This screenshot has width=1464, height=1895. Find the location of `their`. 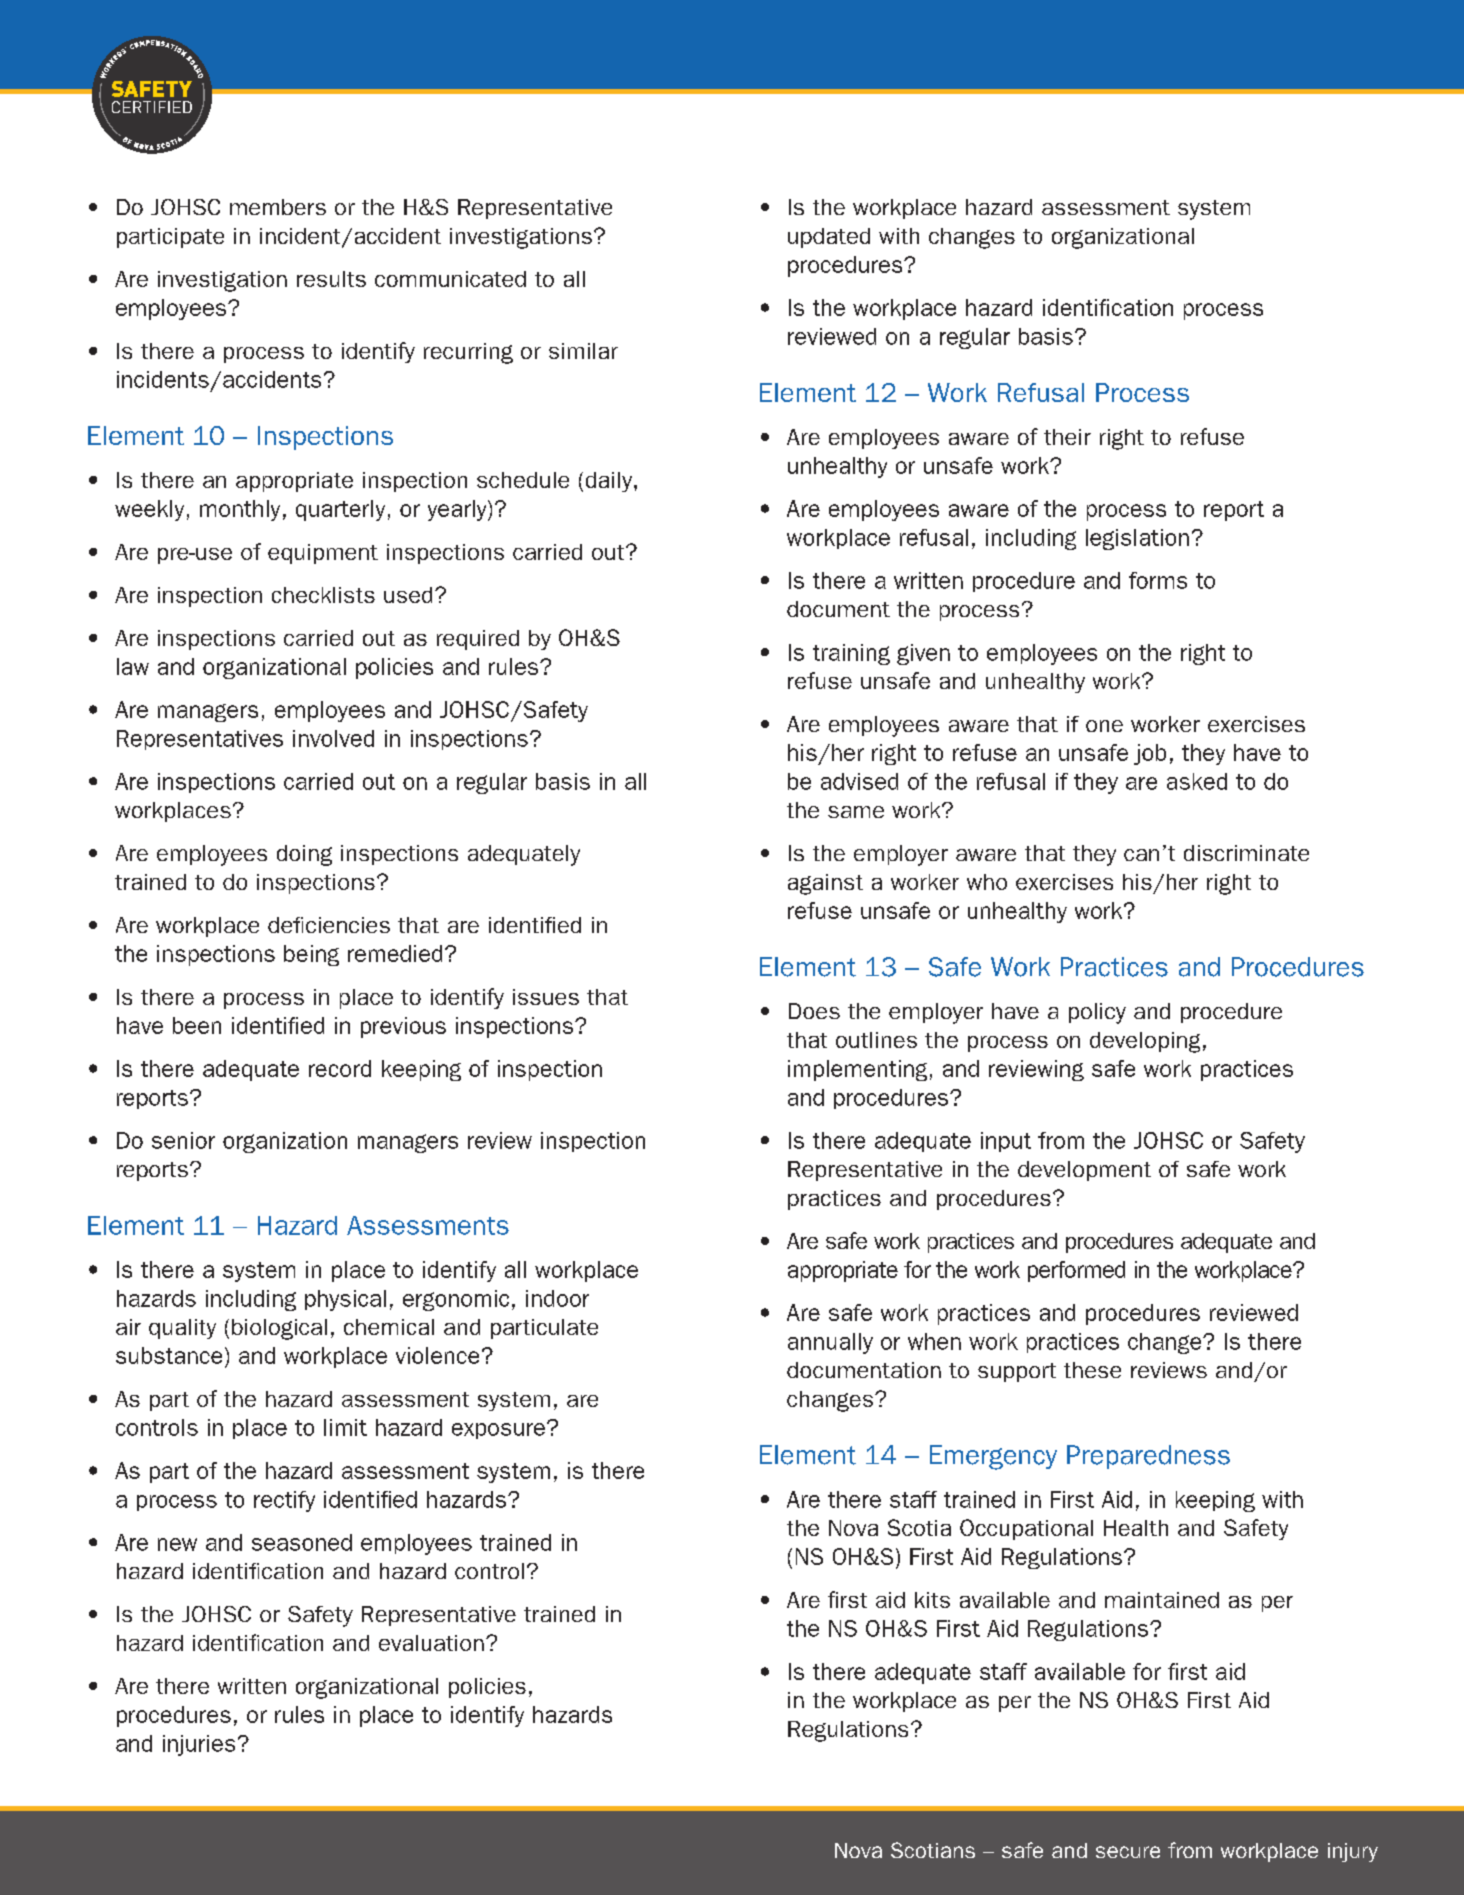

their is located at coordinates (1067, 437).
